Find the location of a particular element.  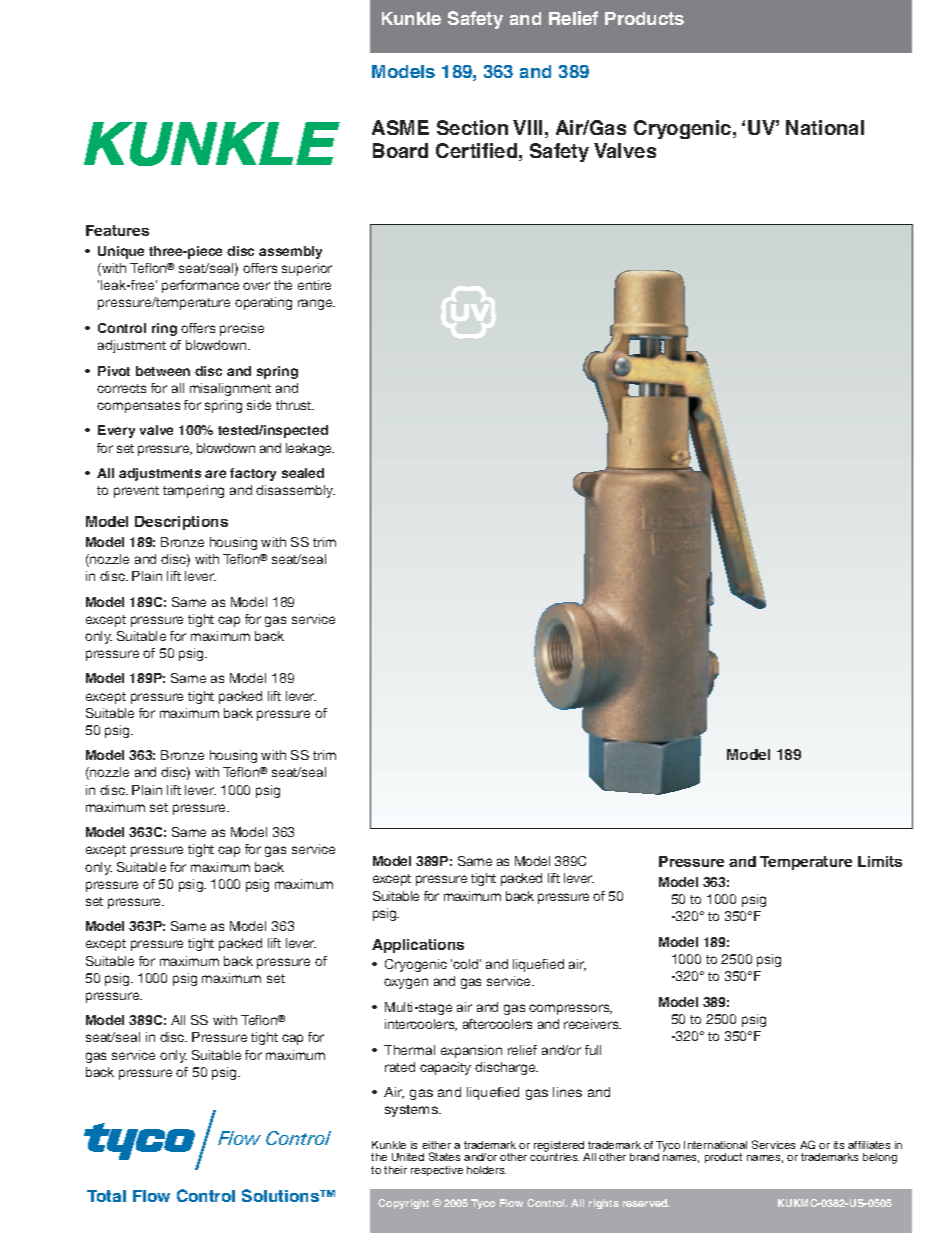

misalignment is located at coordinates (230, 389).
